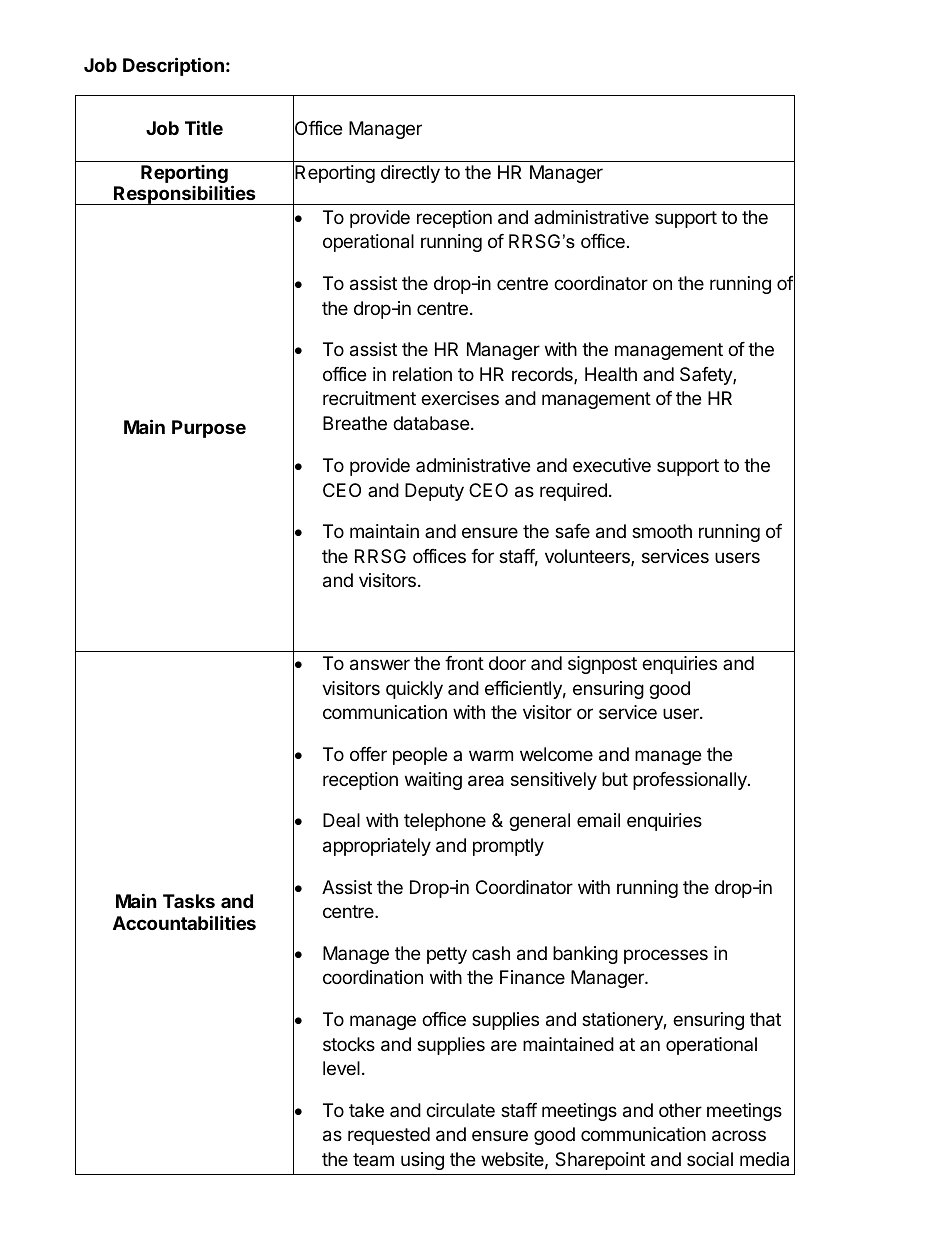  Describe the element at coordinates (410, 174) in the document. I see `directly` at that location.
